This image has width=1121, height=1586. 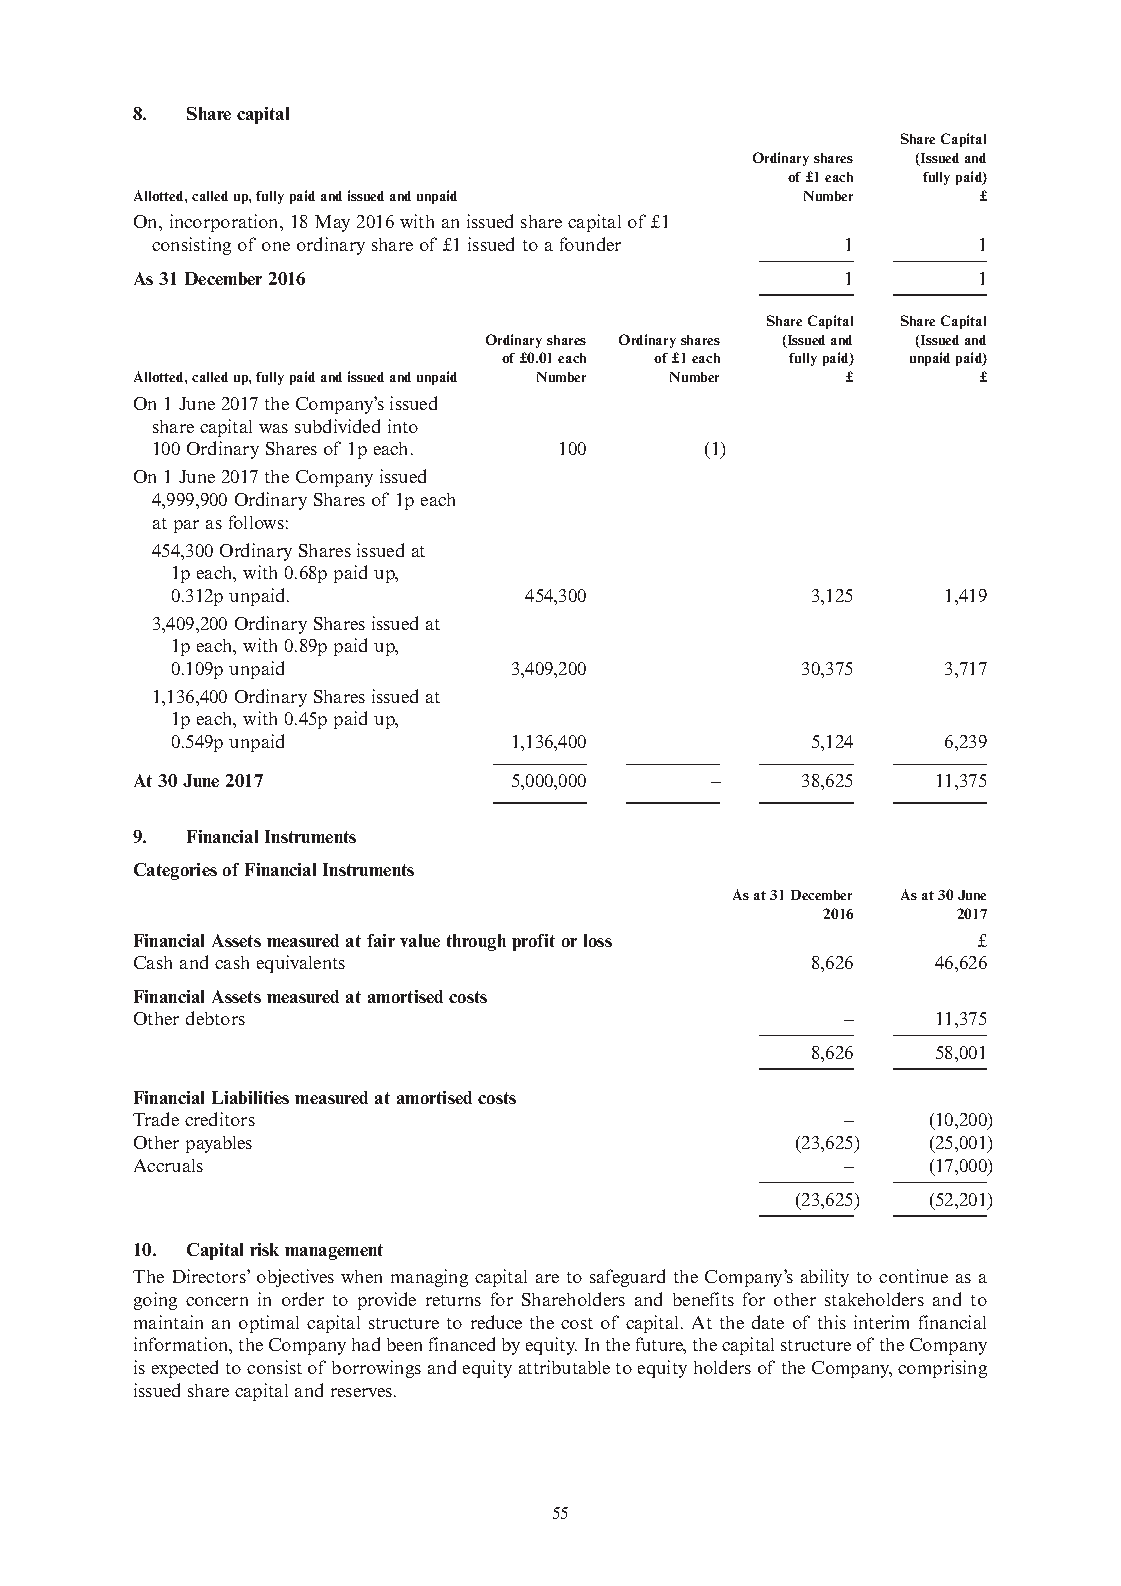 What do you see at coordinates (276, 246) in the image?
I see `one` at bounding box center [276, 246].
